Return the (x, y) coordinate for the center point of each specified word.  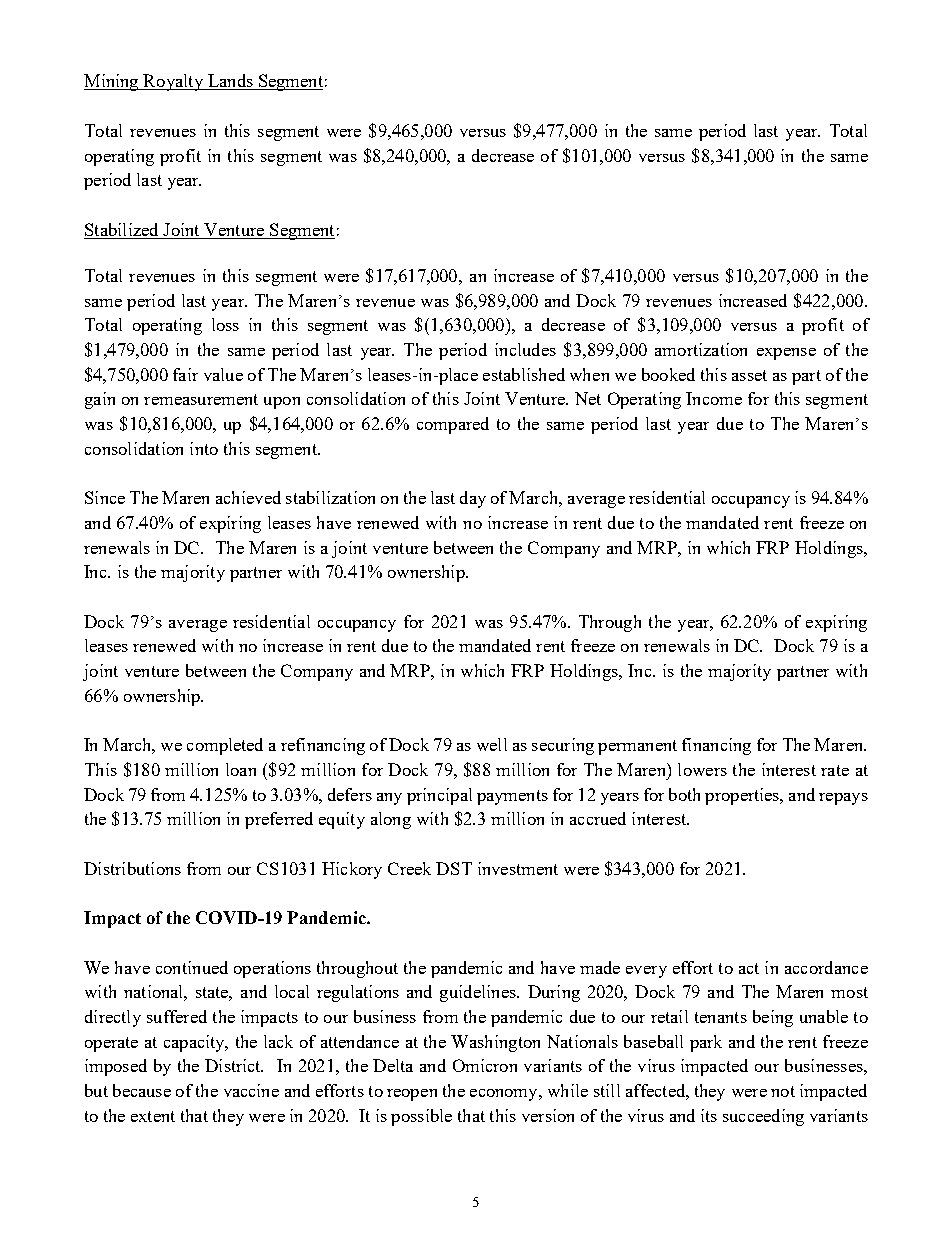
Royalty (173, 82)
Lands (230, 82)
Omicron (485, 1065)
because (142, 1090)
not (783, 1091)
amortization (701, 349)
